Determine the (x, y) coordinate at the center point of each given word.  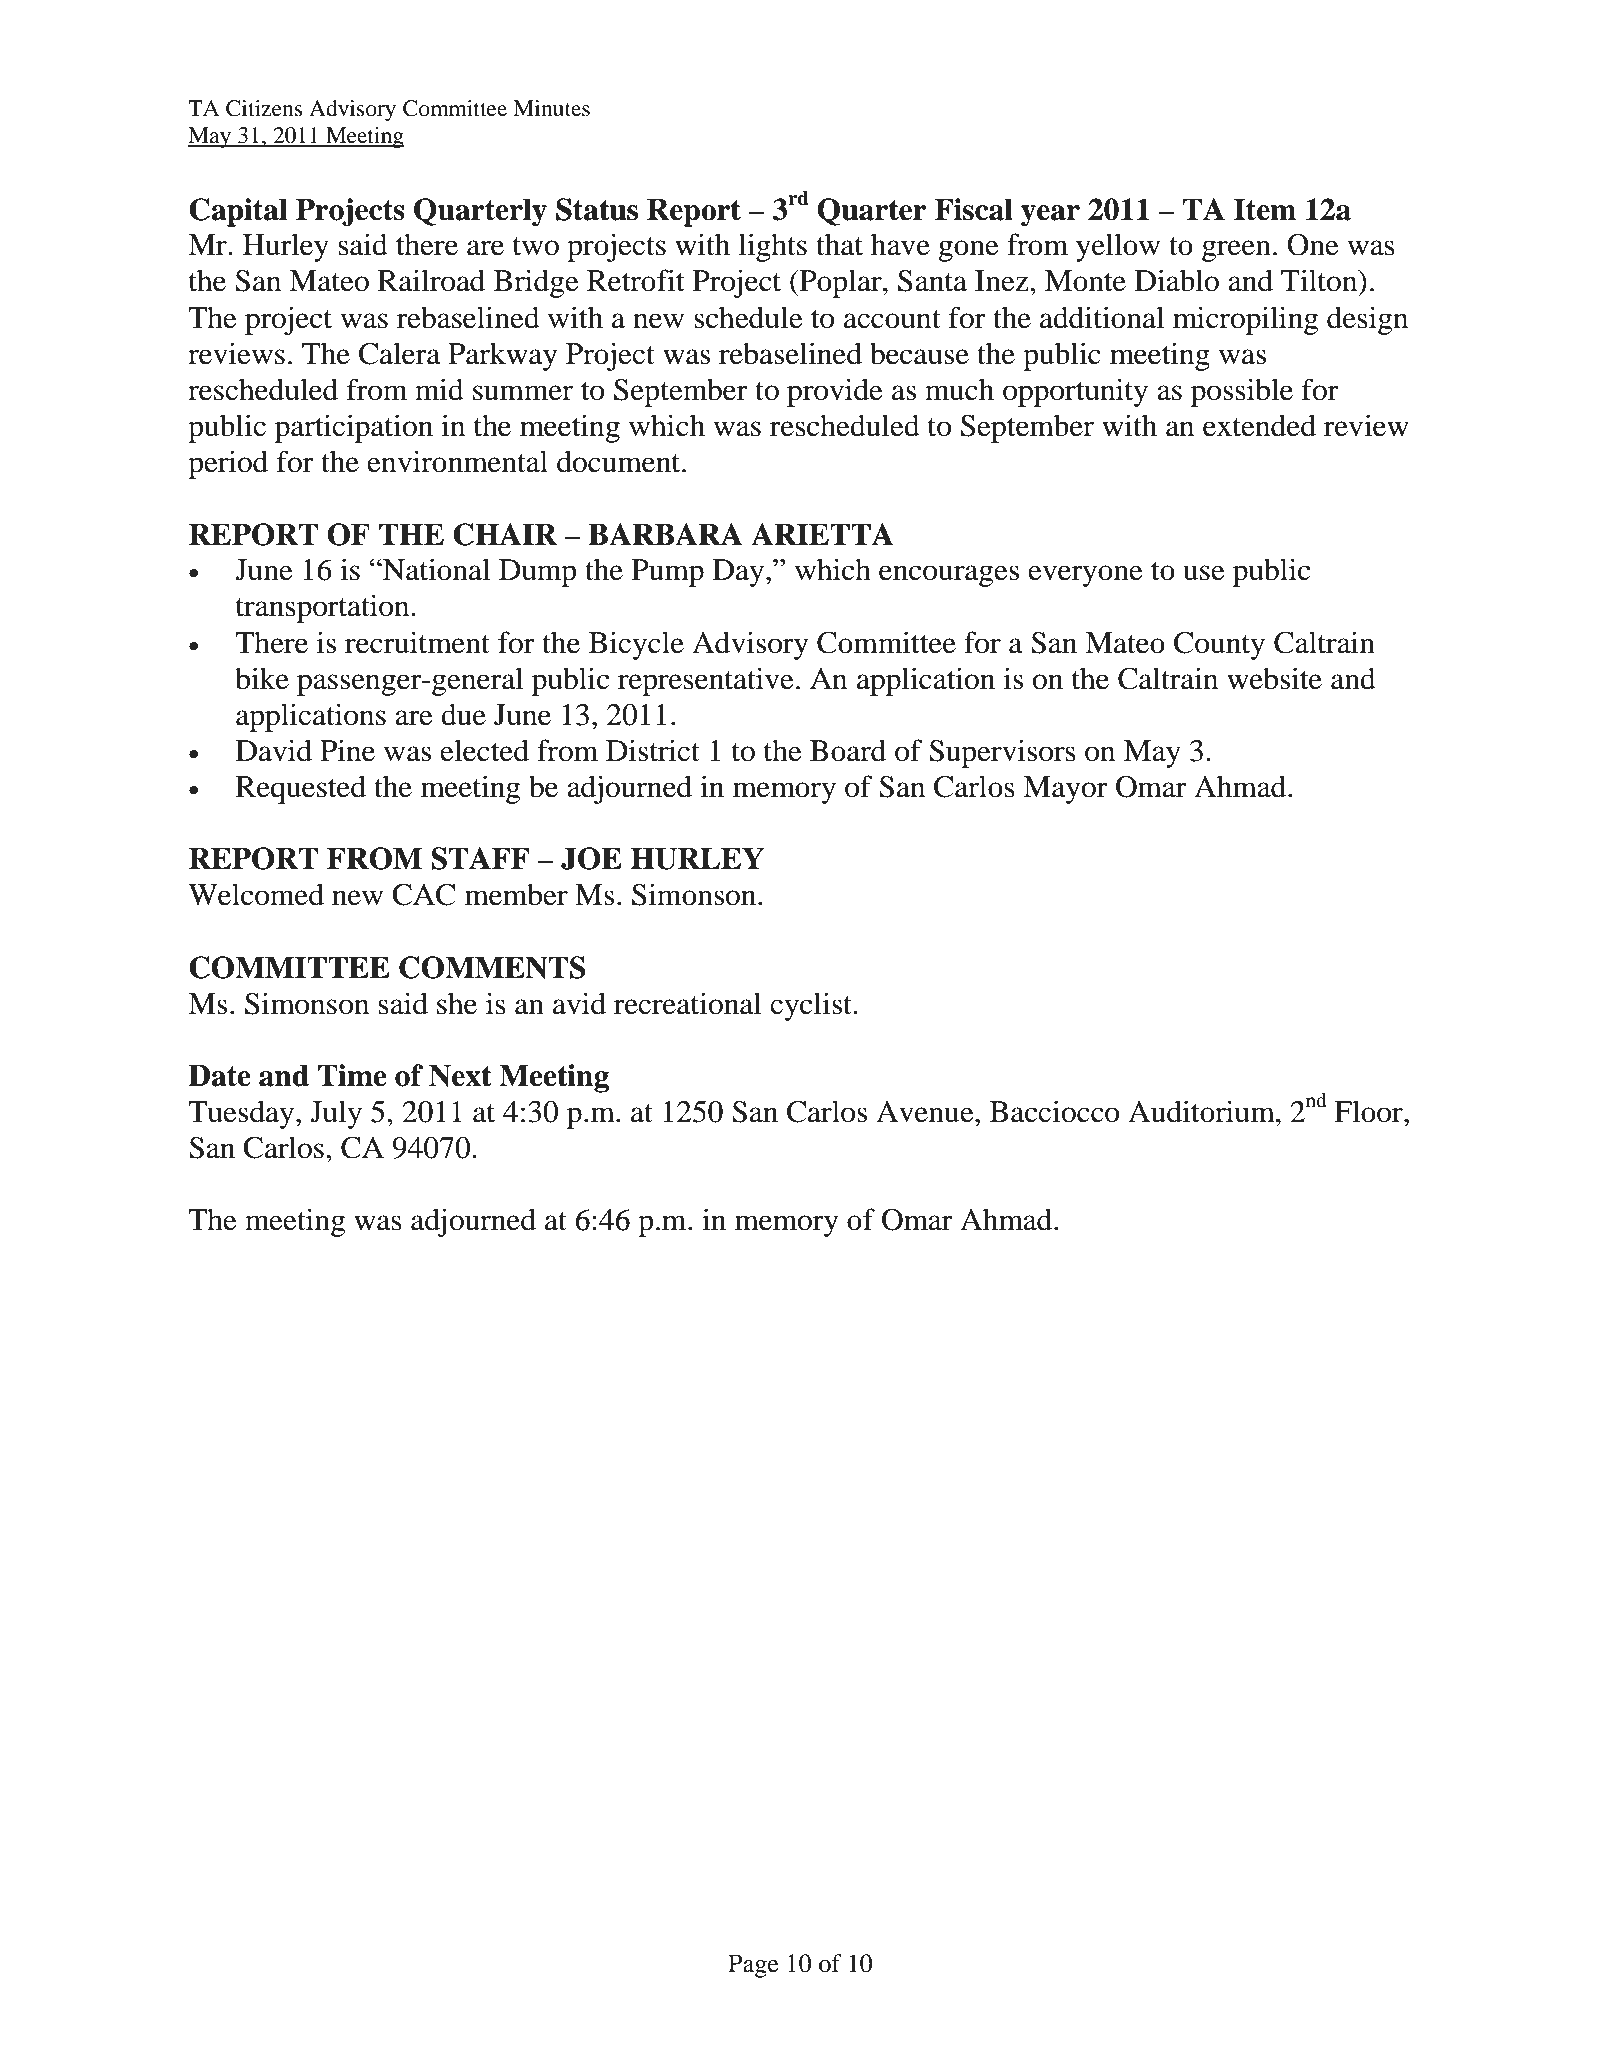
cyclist (812, 1006)
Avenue (926, 1112)
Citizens (264, 108)
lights (773, 247)
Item (1265, 209)
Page (753, 1966)
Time (352, 1075)
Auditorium (1202, 1111)
